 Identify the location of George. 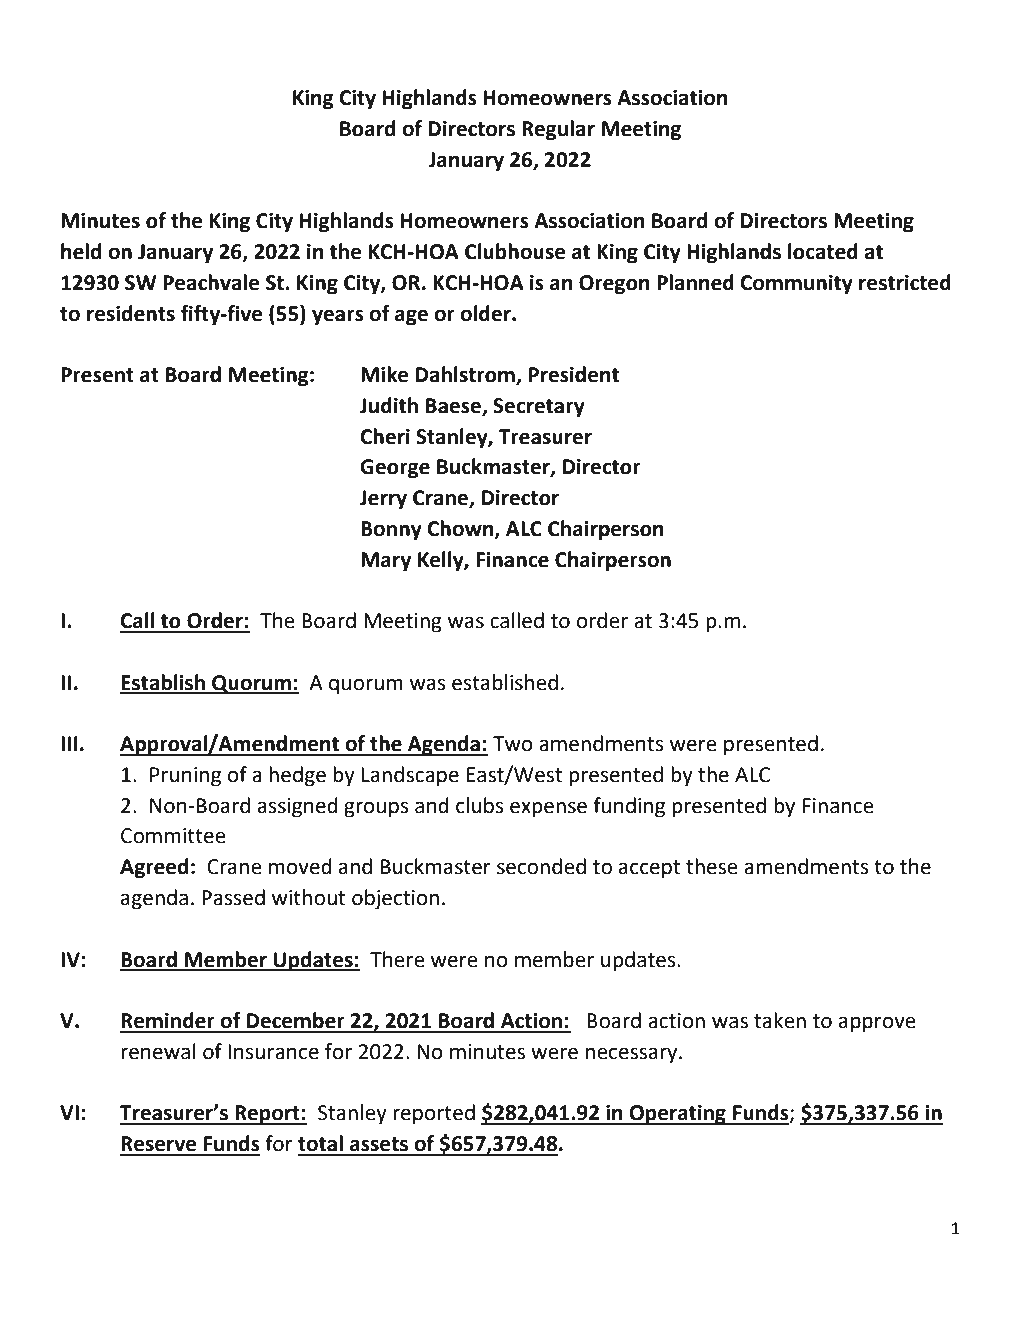
(395, 469).
